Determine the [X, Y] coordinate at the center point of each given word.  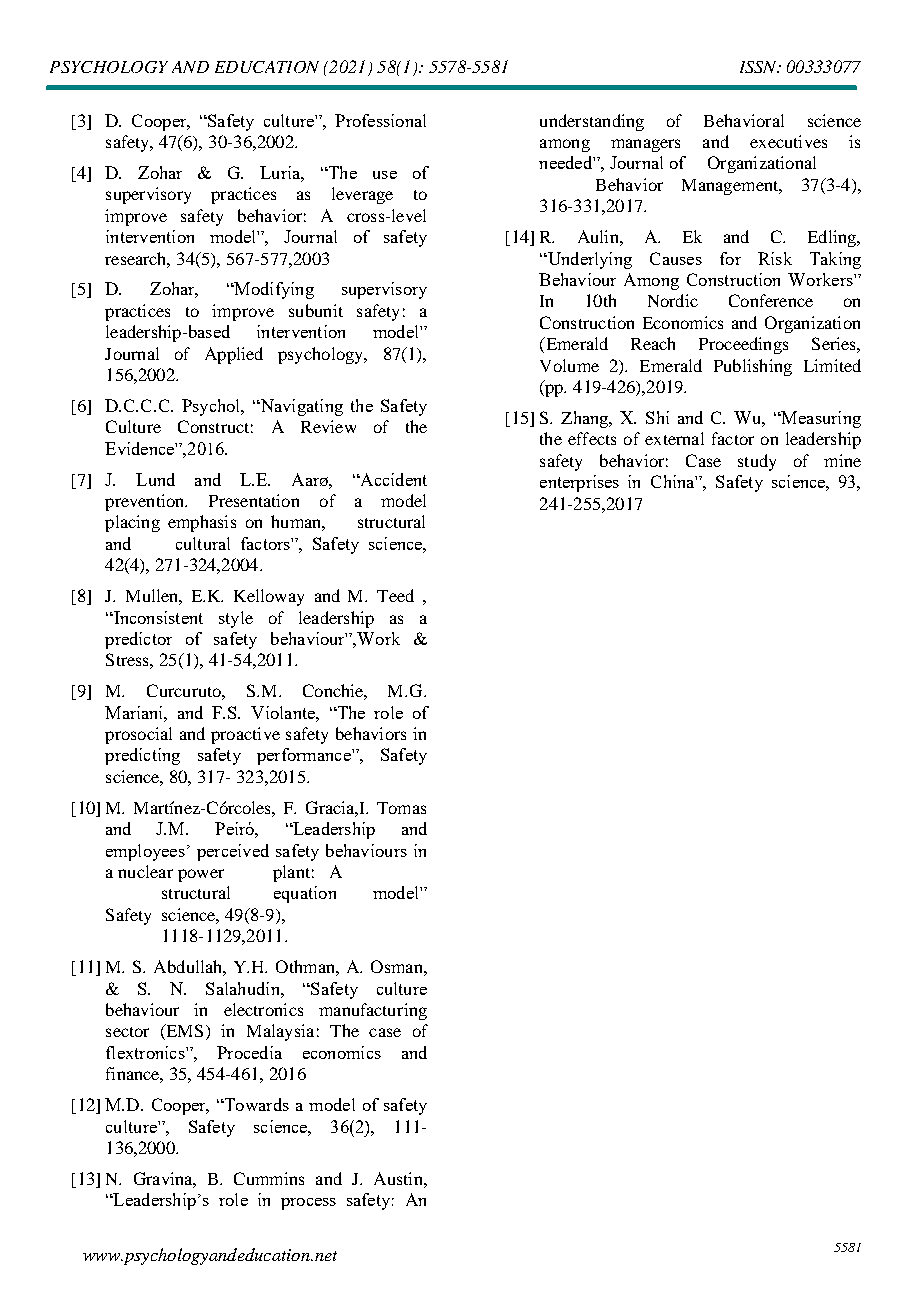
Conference [771, 300]
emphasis [202, 523]
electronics [263, 1009]
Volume [569, 365]
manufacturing [373, 1011]
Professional [380, 120]
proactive [245, 735]
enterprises [579, 483]
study [757, 462]
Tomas [401, 808]
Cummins [269, 1178]
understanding [592, 122]
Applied [234, 355]
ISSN [759, 67]
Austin [399, 1178]
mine [842, 460]
